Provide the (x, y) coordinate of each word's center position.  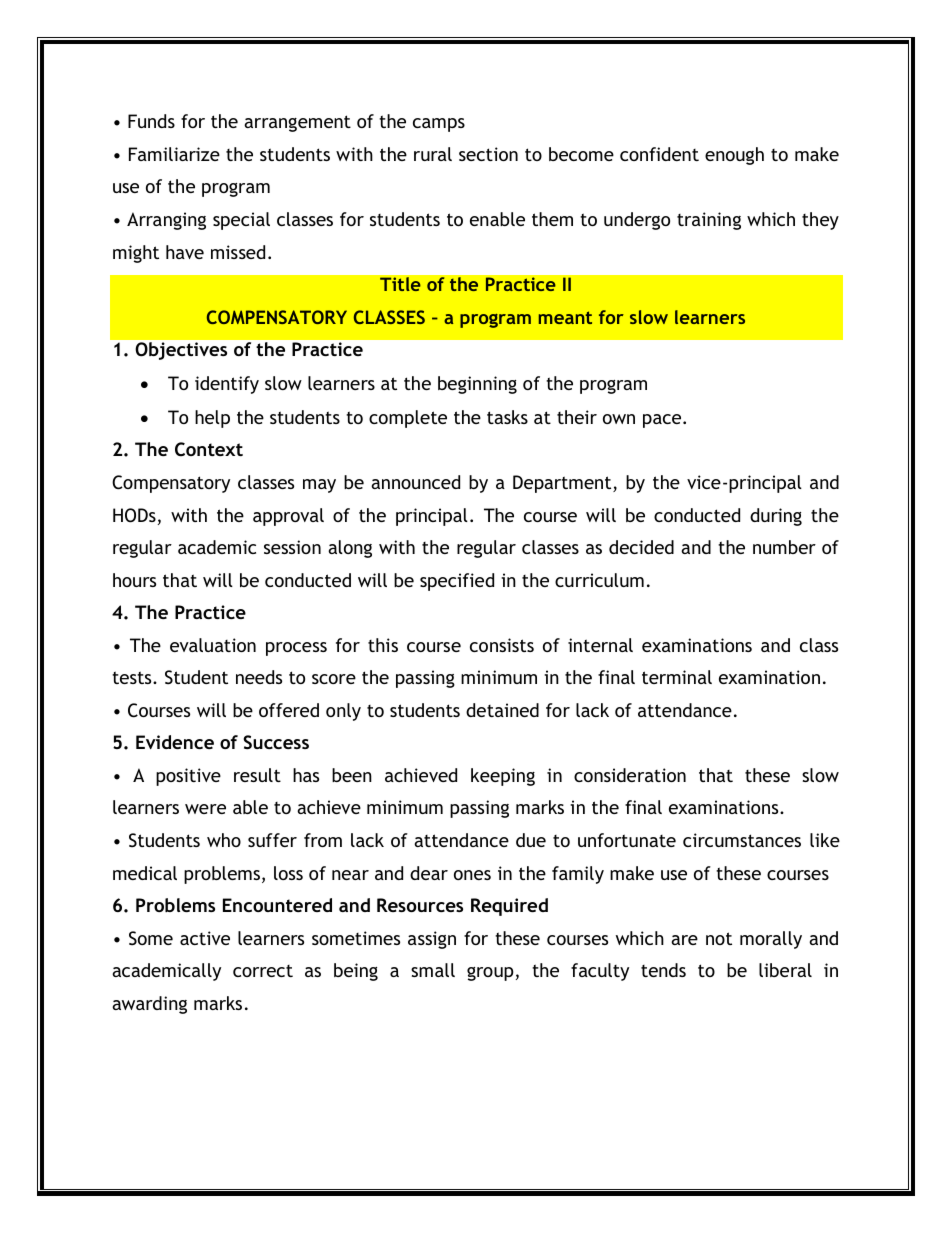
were (205, 809)
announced (415, 482)
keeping (503, 777)
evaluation (213, 645)
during (776, 517)
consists (502, 645)
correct (263, 971)
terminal (677, 677)
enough (734, 156)
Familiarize (174, 154)
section (488, 154)
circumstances (742, 840)
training (709, 221)
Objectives (181, 351)
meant (565, 317)
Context (209, 449)
